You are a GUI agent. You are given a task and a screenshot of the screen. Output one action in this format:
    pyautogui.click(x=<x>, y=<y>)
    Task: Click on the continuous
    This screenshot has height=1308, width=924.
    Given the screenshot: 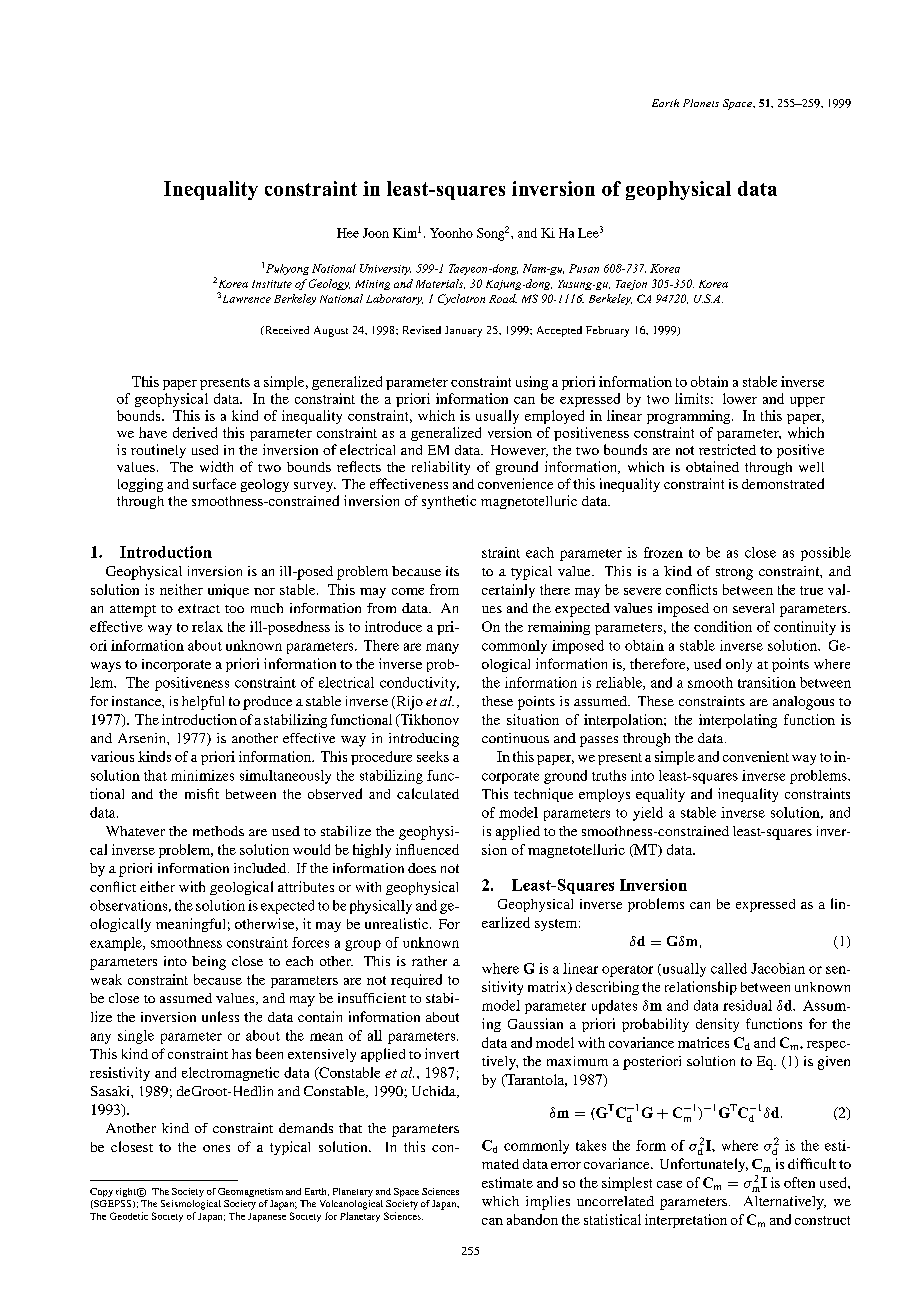 What is the action you would take?
    pyautogui.click(x=515, y=738)
